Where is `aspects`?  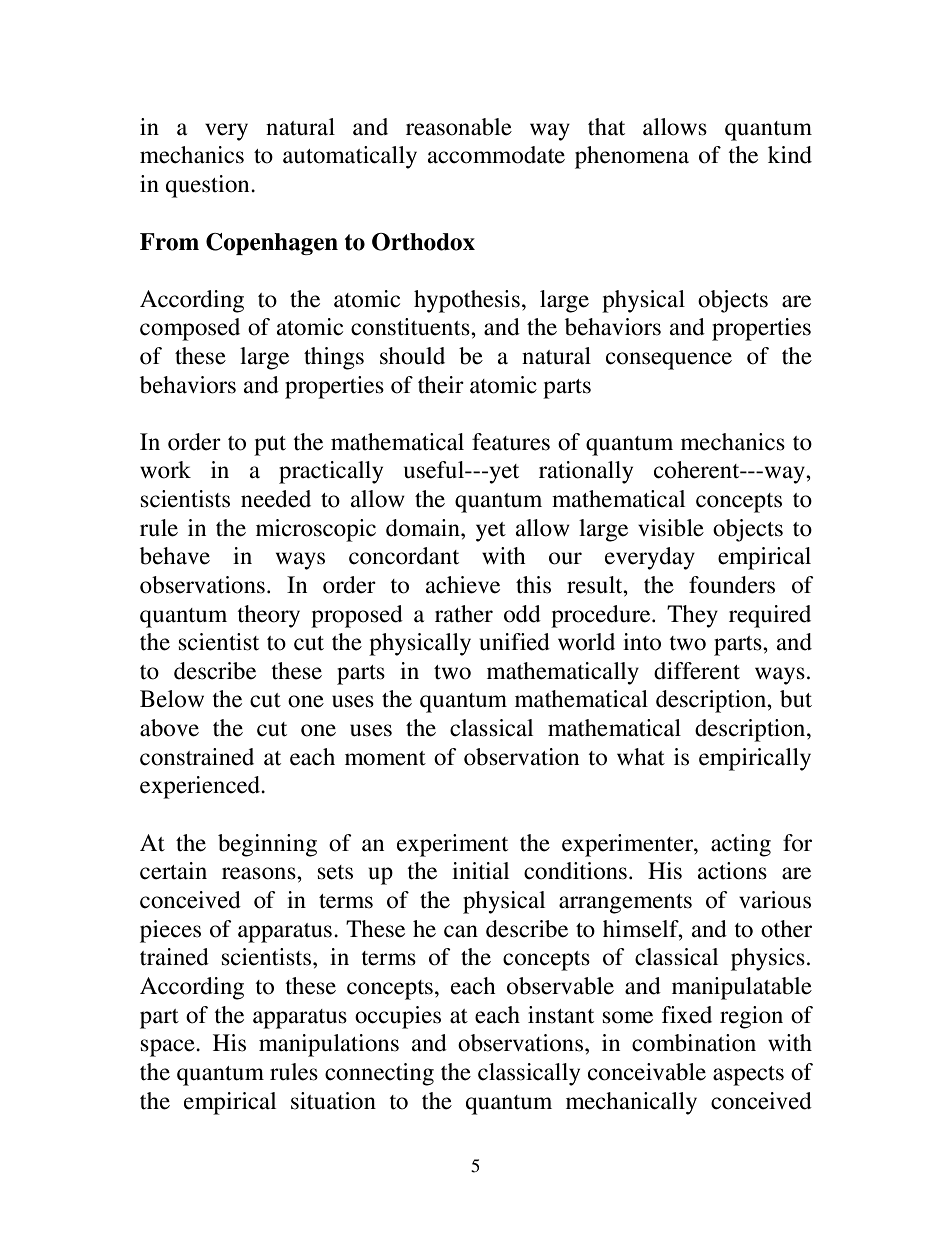 aspects is located at coordinates (748, 1076).
